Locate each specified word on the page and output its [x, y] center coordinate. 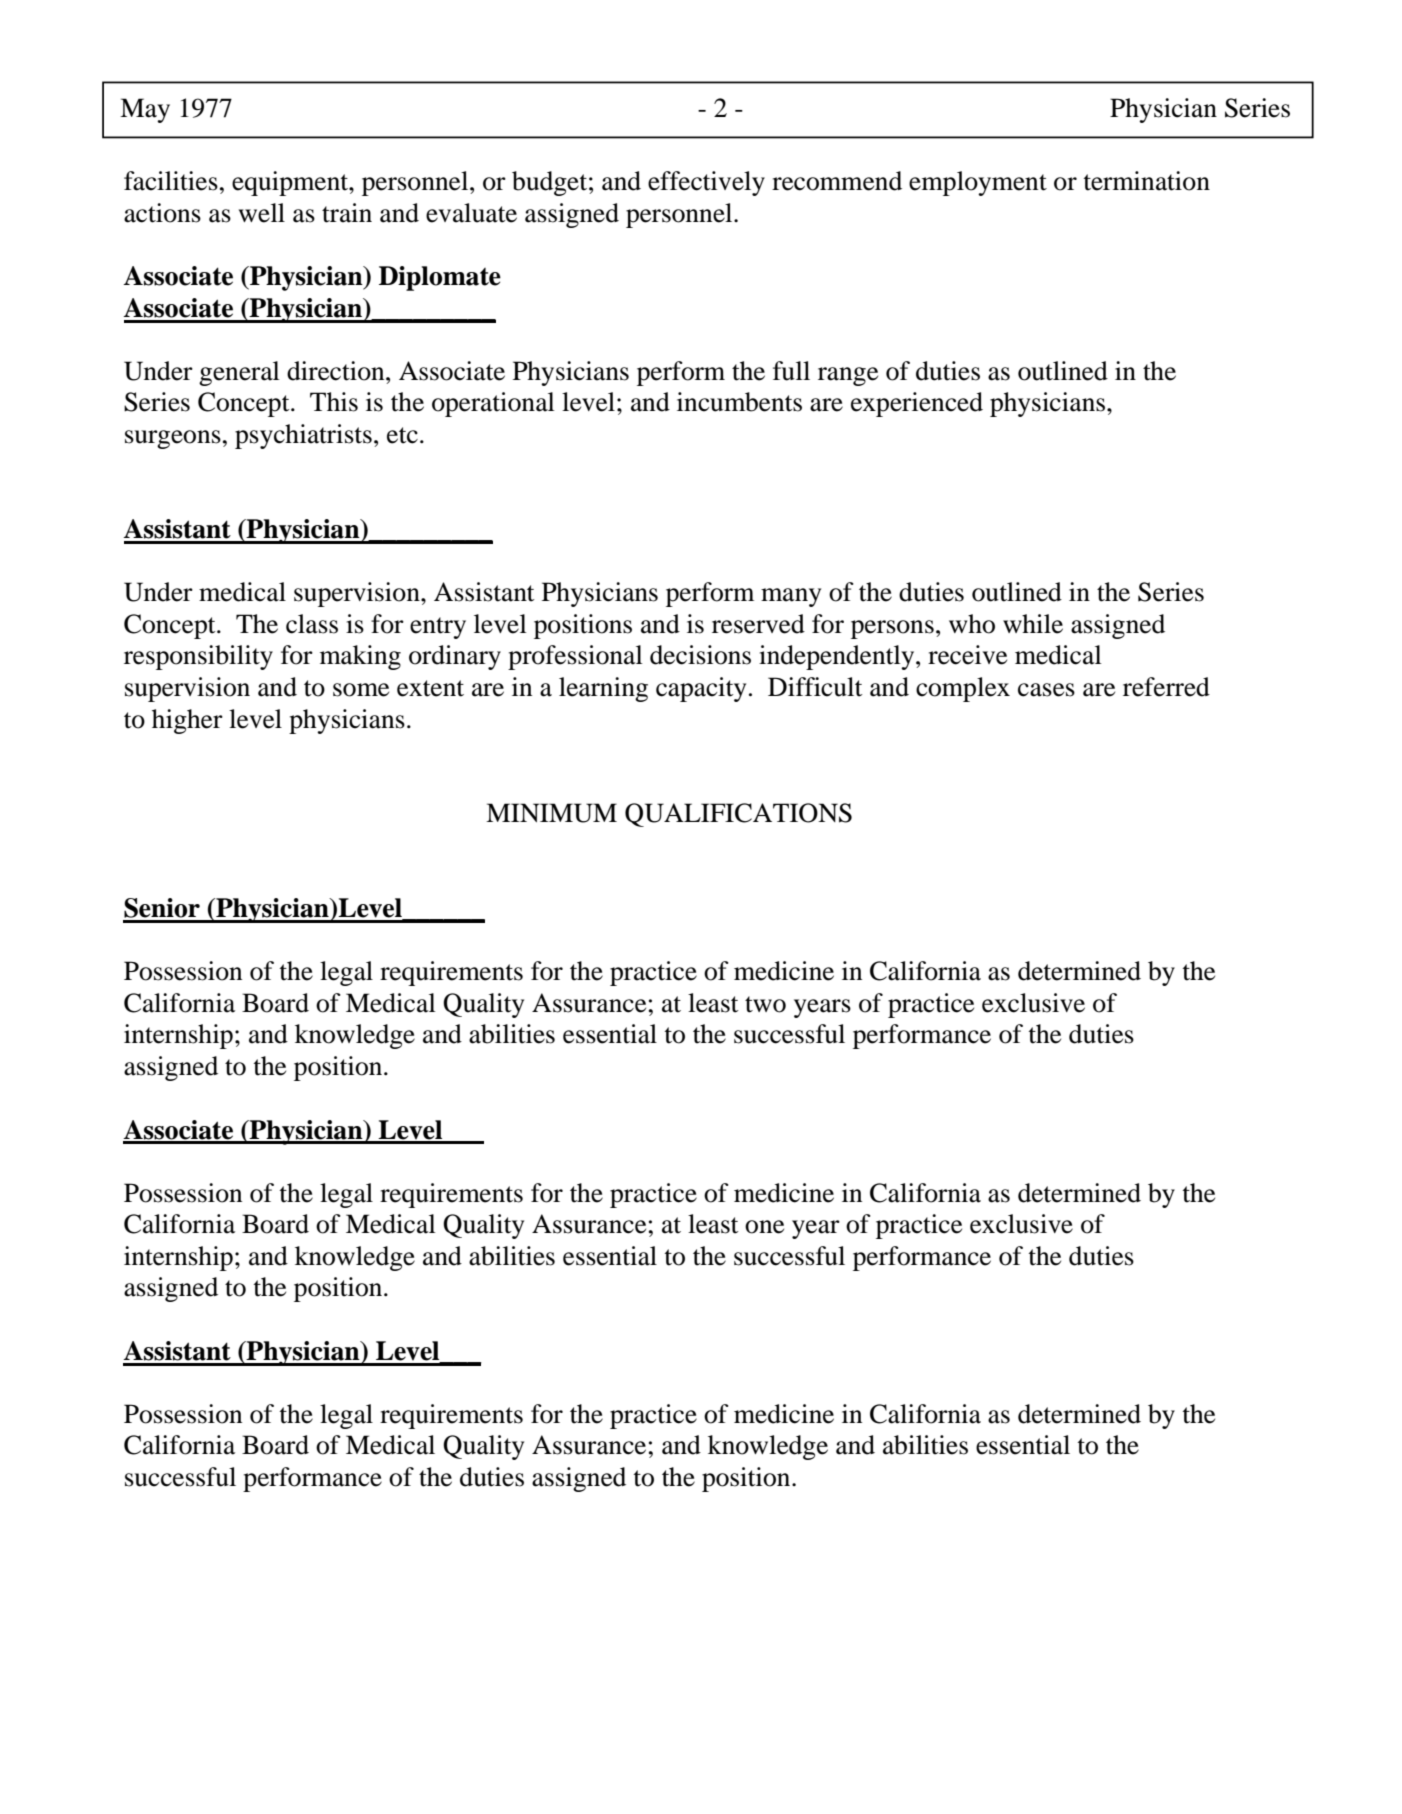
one [764, 1227]
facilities [171, 181]
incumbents [739, 402]
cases [1046, 690]
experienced [917, 404]
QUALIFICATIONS [738, 815]
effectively [706, 183]
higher [187, 721]
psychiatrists [303, 436]
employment [978, 183]
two [765, 1004]
